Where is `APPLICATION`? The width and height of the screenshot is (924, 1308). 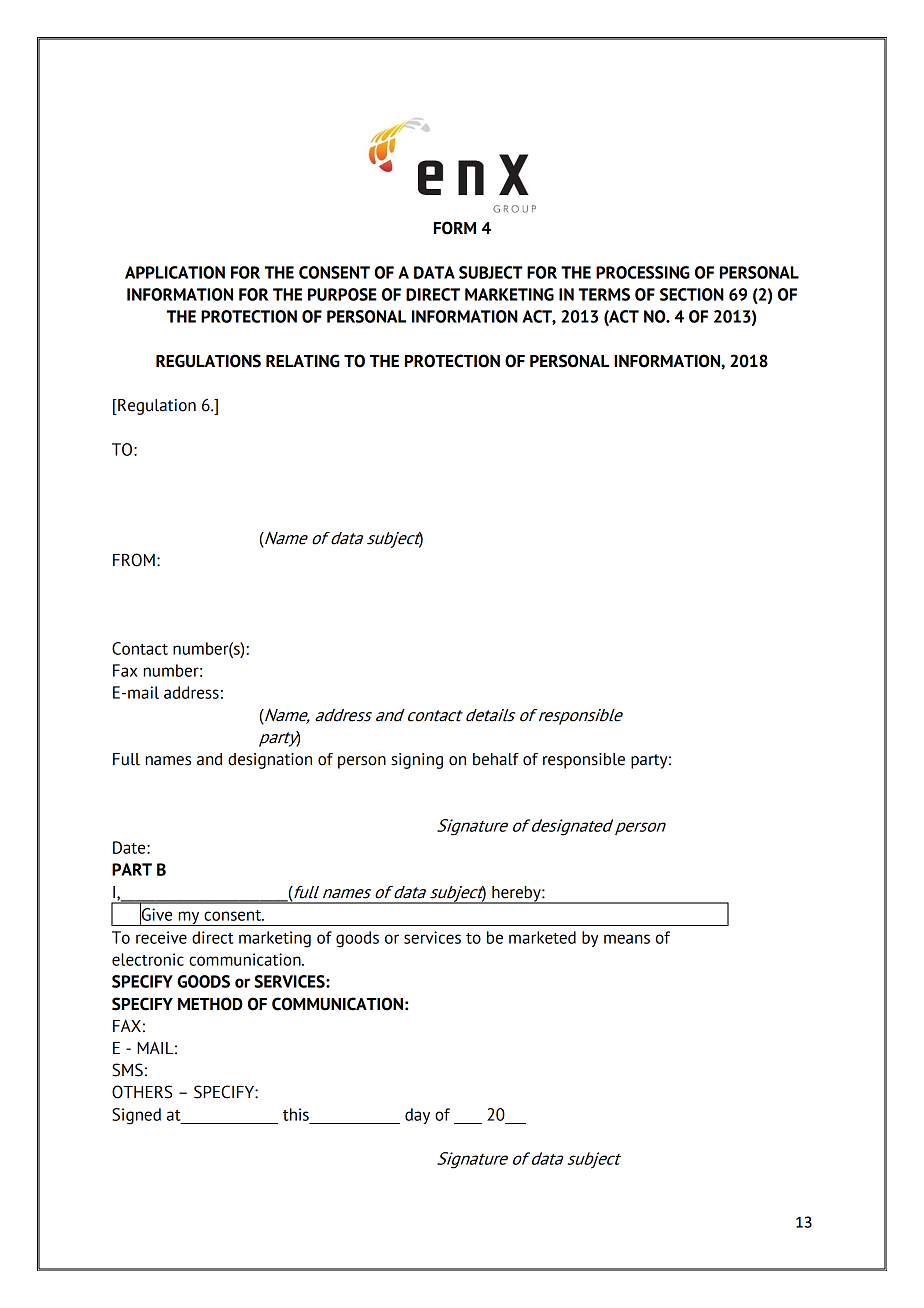 APPLICATION is located at coordinates (175, 272).
